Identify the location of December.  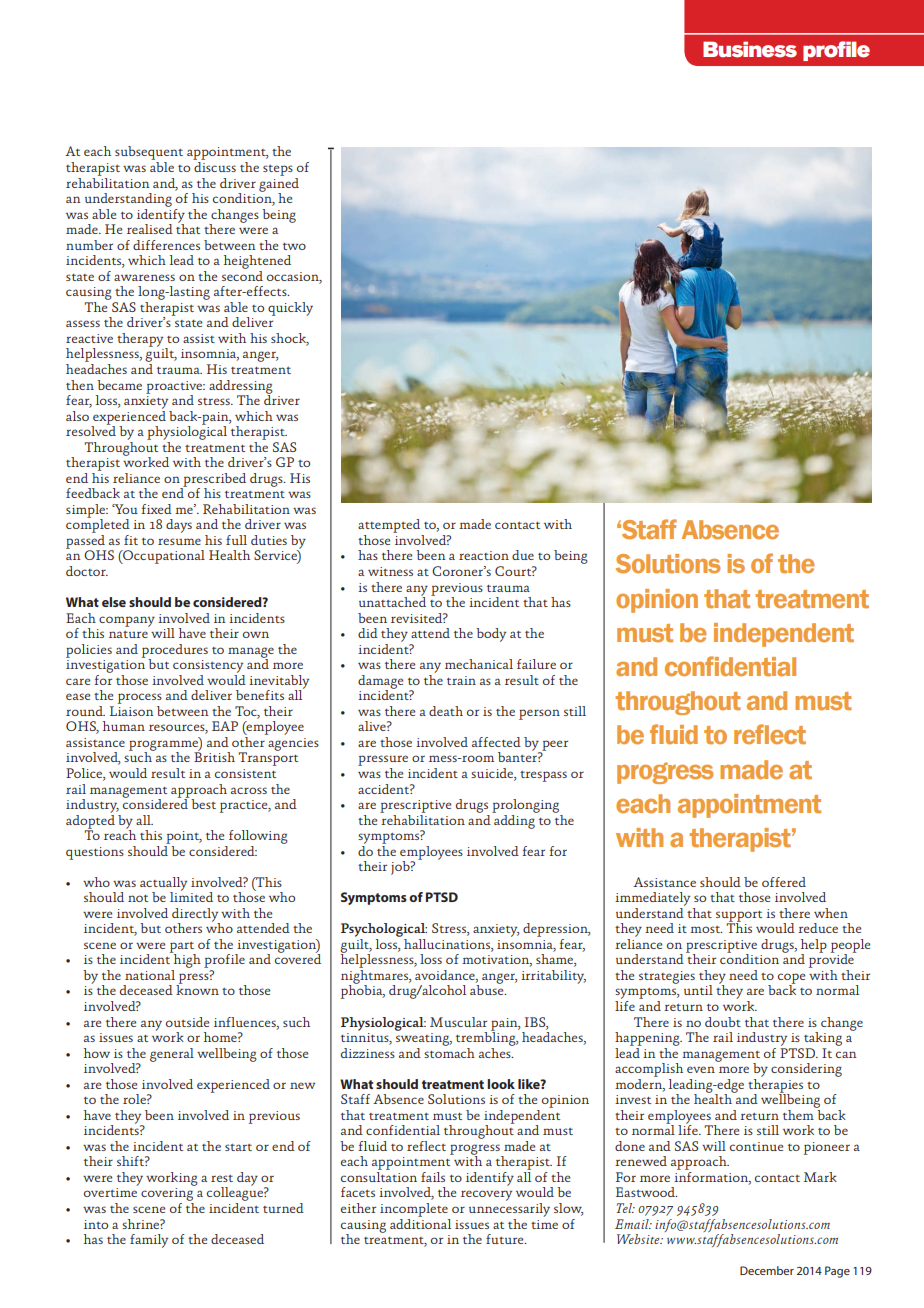
(767, 1270).
